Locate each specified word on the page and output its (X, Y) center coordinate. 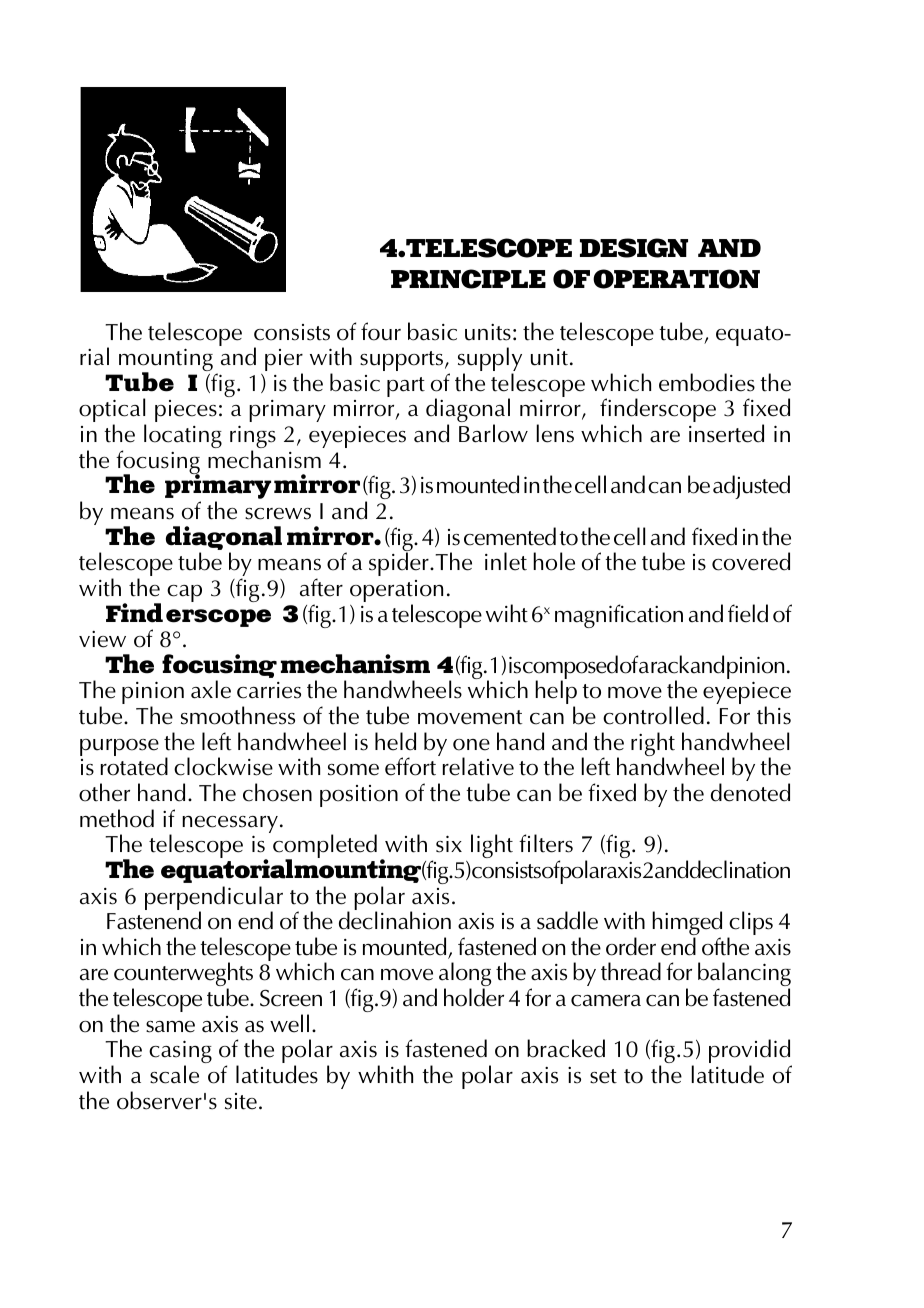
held (395, 741)
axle (211, 689)
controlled (653, 715)
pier (284, 361)
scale (174, 1074)
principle (468, 279)
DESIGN (634, 248)
